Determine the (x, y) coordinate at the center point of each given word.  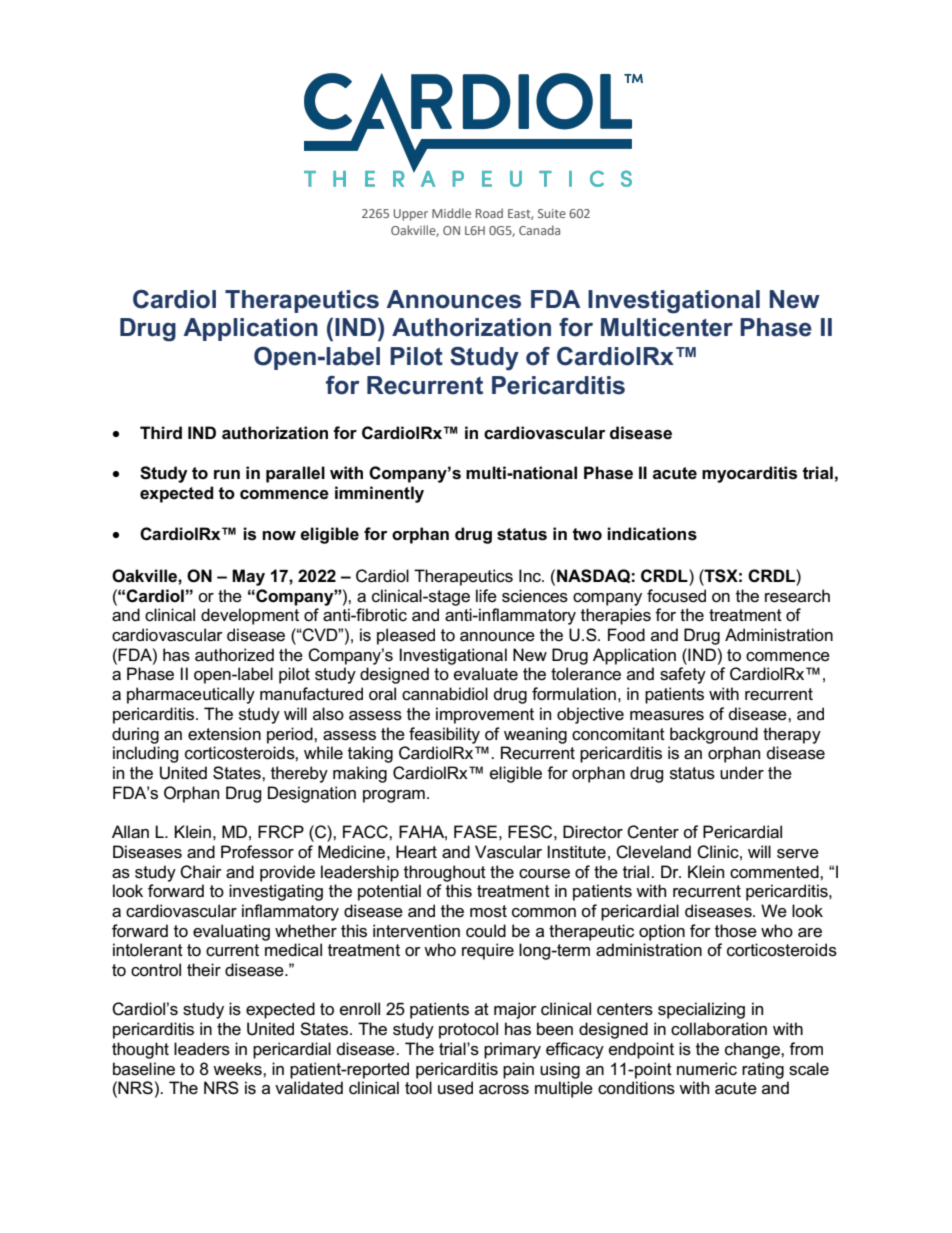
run (227, 474)
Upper (411, 215)
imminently (379, 494)
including (146, 754)
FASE (475, 832)
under (742, 772)
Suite (552, 213)
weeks (238, 1069)
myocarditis (749, 474)
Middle (451, 213)
